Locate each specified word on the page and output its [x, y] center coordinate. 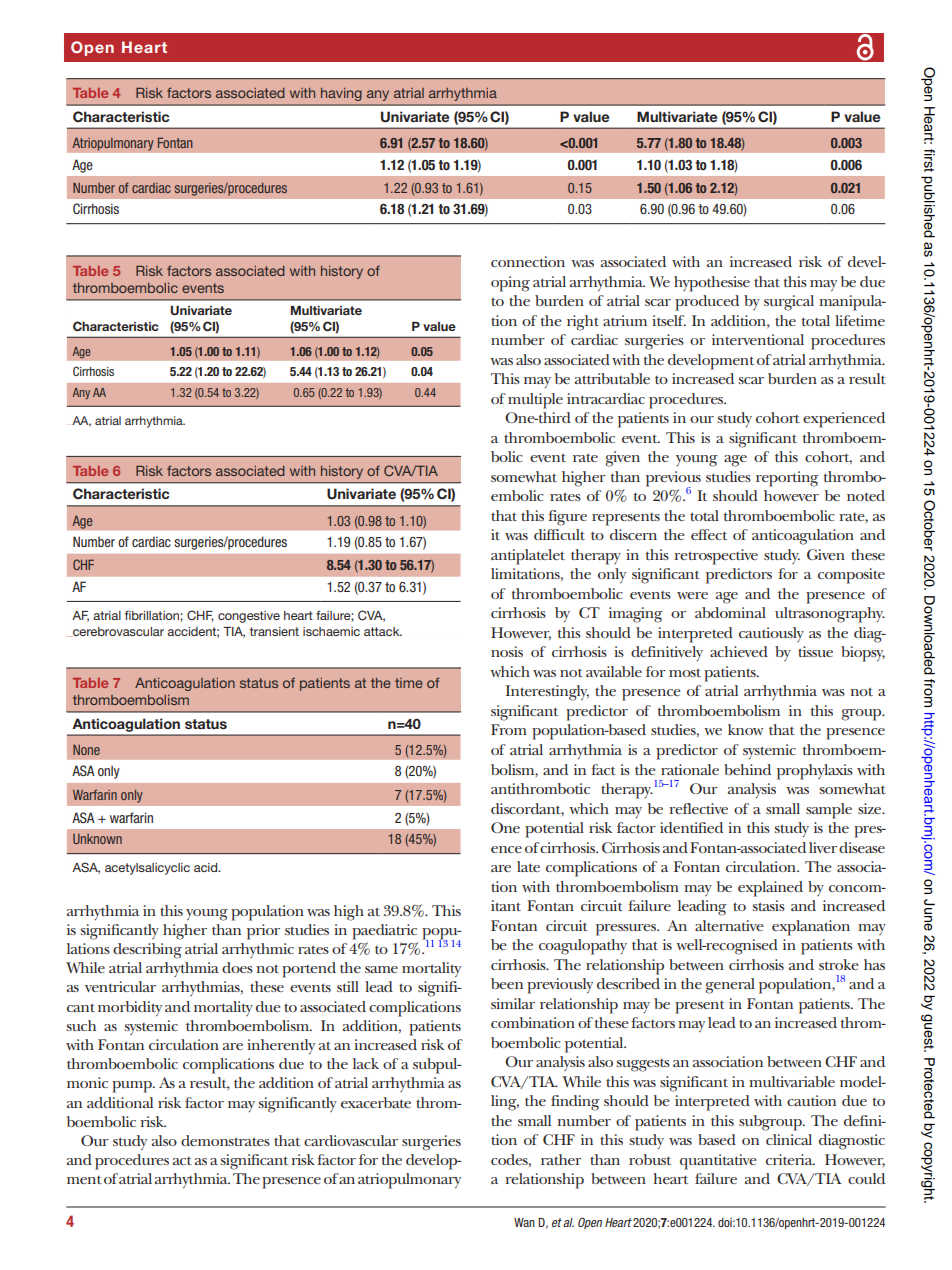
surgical [789, 303]
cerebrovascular [117, 632]
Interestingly [547, 693]
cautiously [771, 634]
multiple [535, 401]
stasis [768, 905]
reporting [787, 479]
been [507, 983]
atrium [625, 320]
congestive [249, 617]
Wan [524, 1222]
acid [207, 867]
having [341, 94]
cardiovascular [351, 1140]
